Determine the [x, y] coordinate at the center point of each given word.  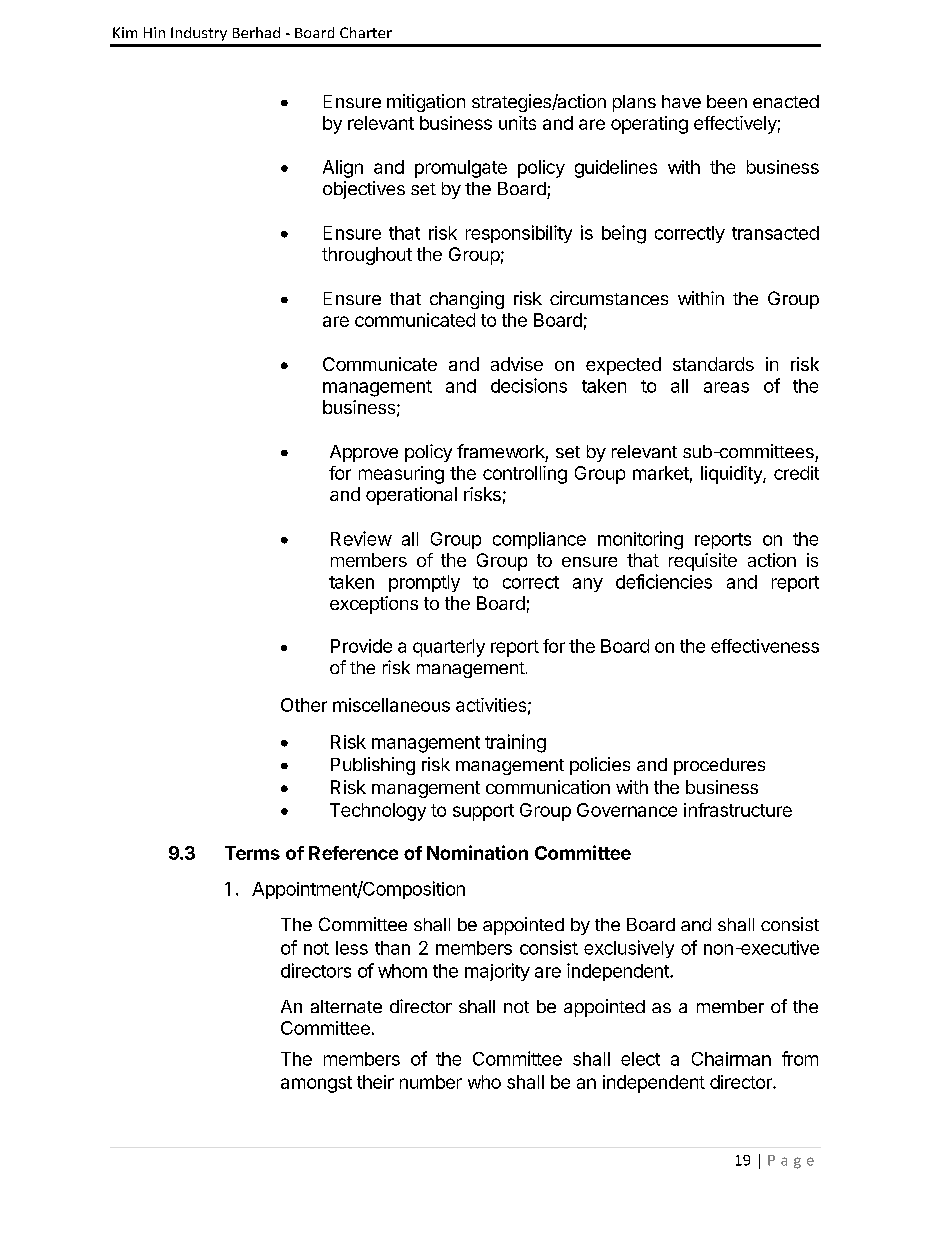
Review [361, 538]
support [483, 812]
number [431, 1082]
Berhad [256, 32]
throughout [367, 256]
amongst [316, 1084]
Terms [252, 853]
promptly [424, 583]
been [727, 101]
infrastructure [738, 810]
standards [713, 364]
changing [467, 300]
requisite [703, 562]
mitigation [426, 103]
